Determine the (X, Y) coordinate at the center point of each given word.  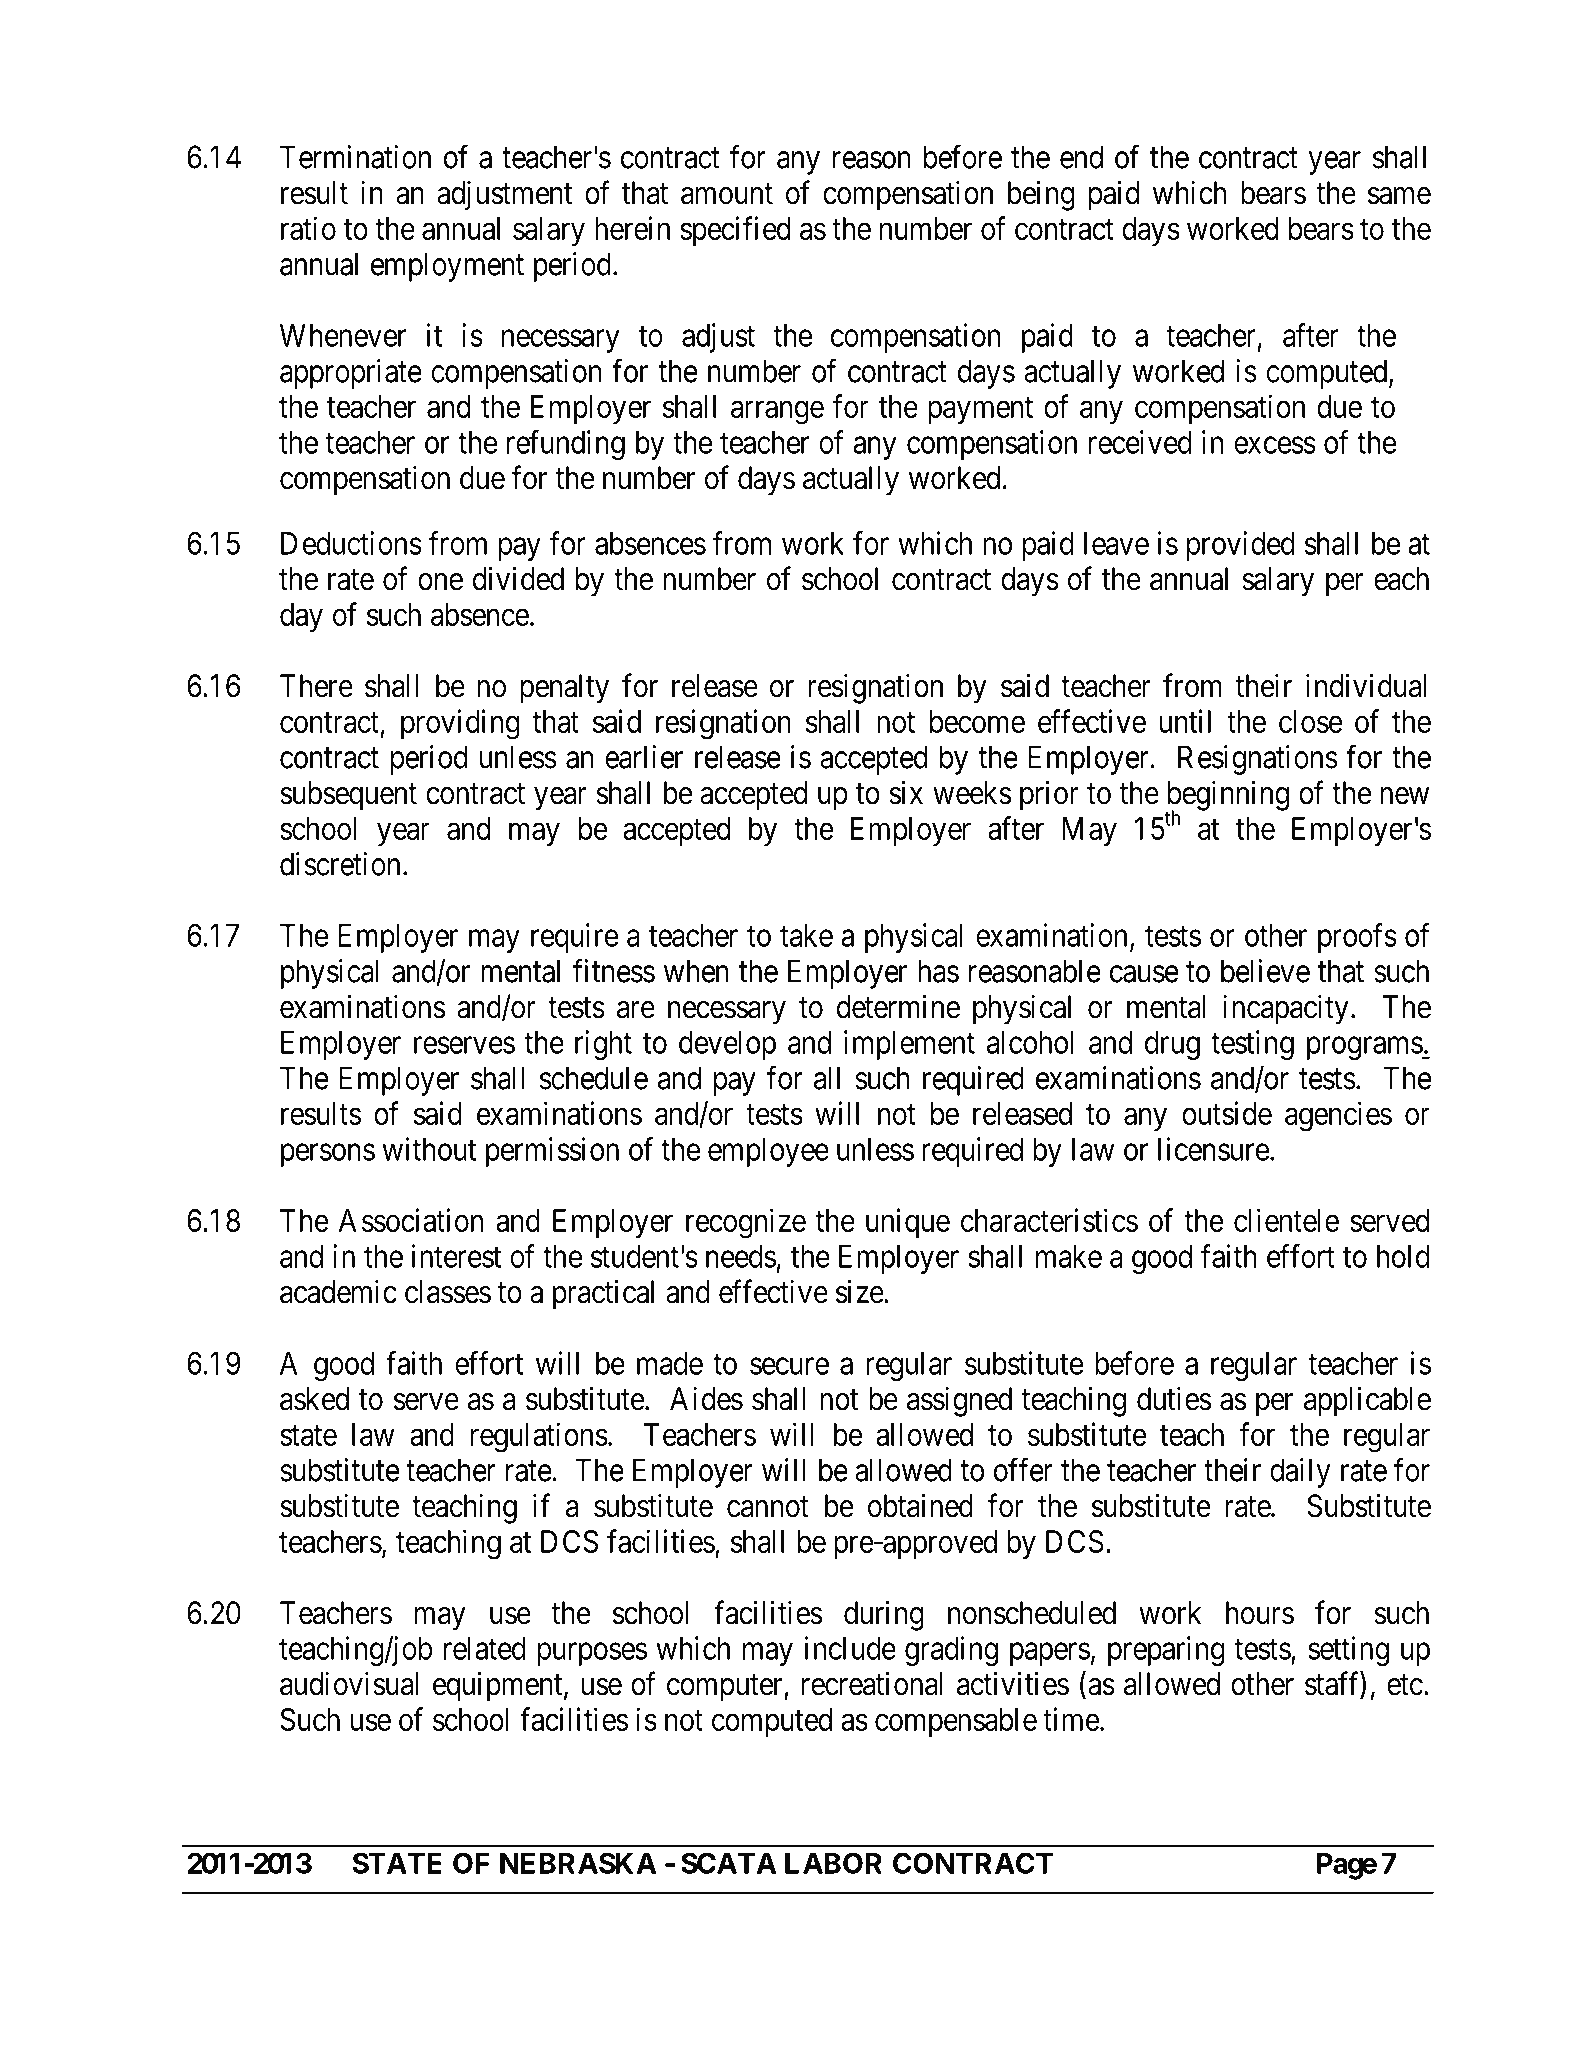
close (1311, 721)
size (860, 1291)
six (906, 792)
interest (456, 1256)
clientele (1286, 1220)
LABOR (833, 1863)
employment (447, 267)
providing (460, 724)
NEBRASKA (578, 1863)
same (1399, 196)
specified (735, 231)
